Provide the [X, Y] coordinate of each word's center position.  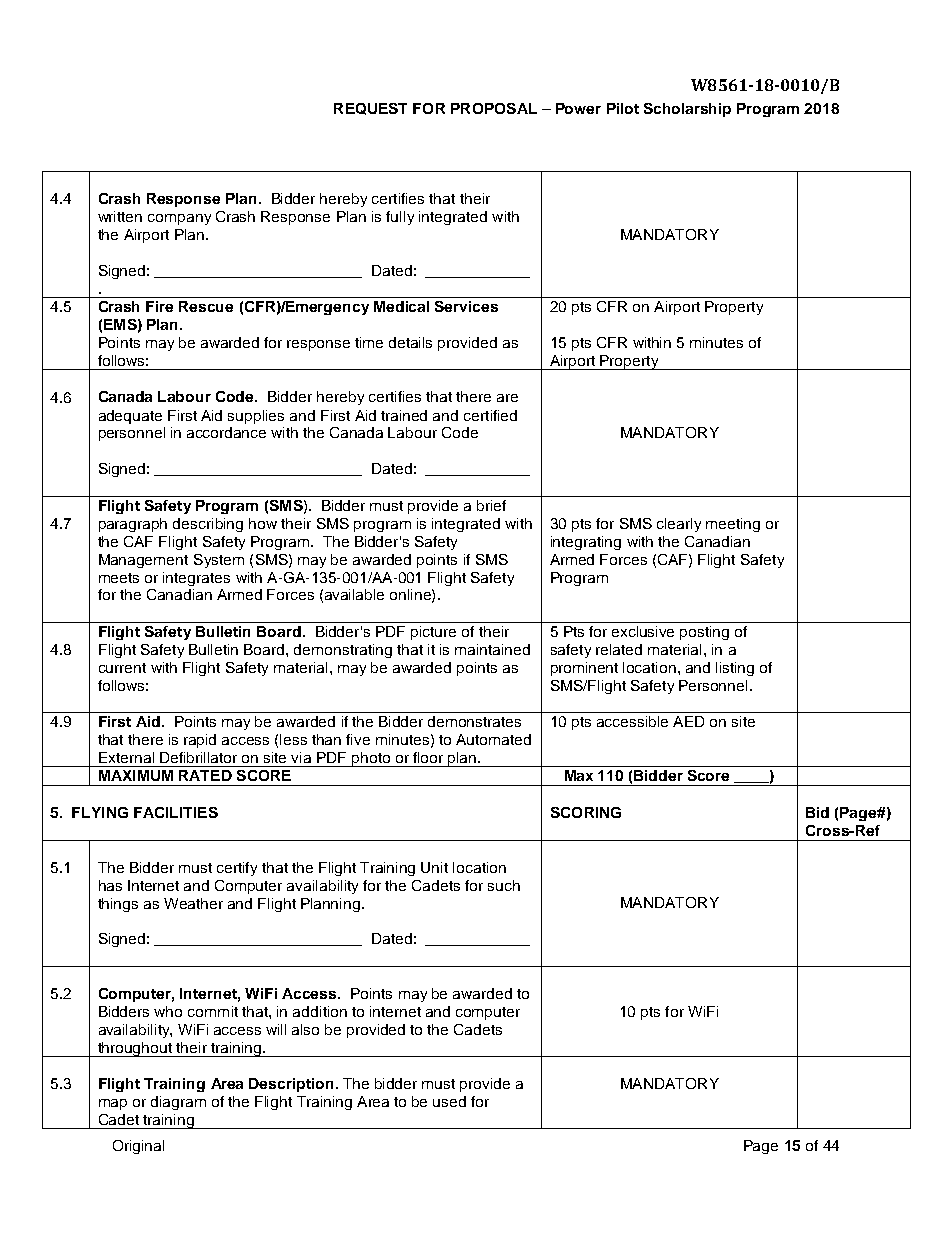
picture [433, 633]
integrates [196, 579]
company [179, 219]
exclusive [643, 631]
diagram [178, 1103]
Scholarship [687, 110]
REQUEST [370, 109]
